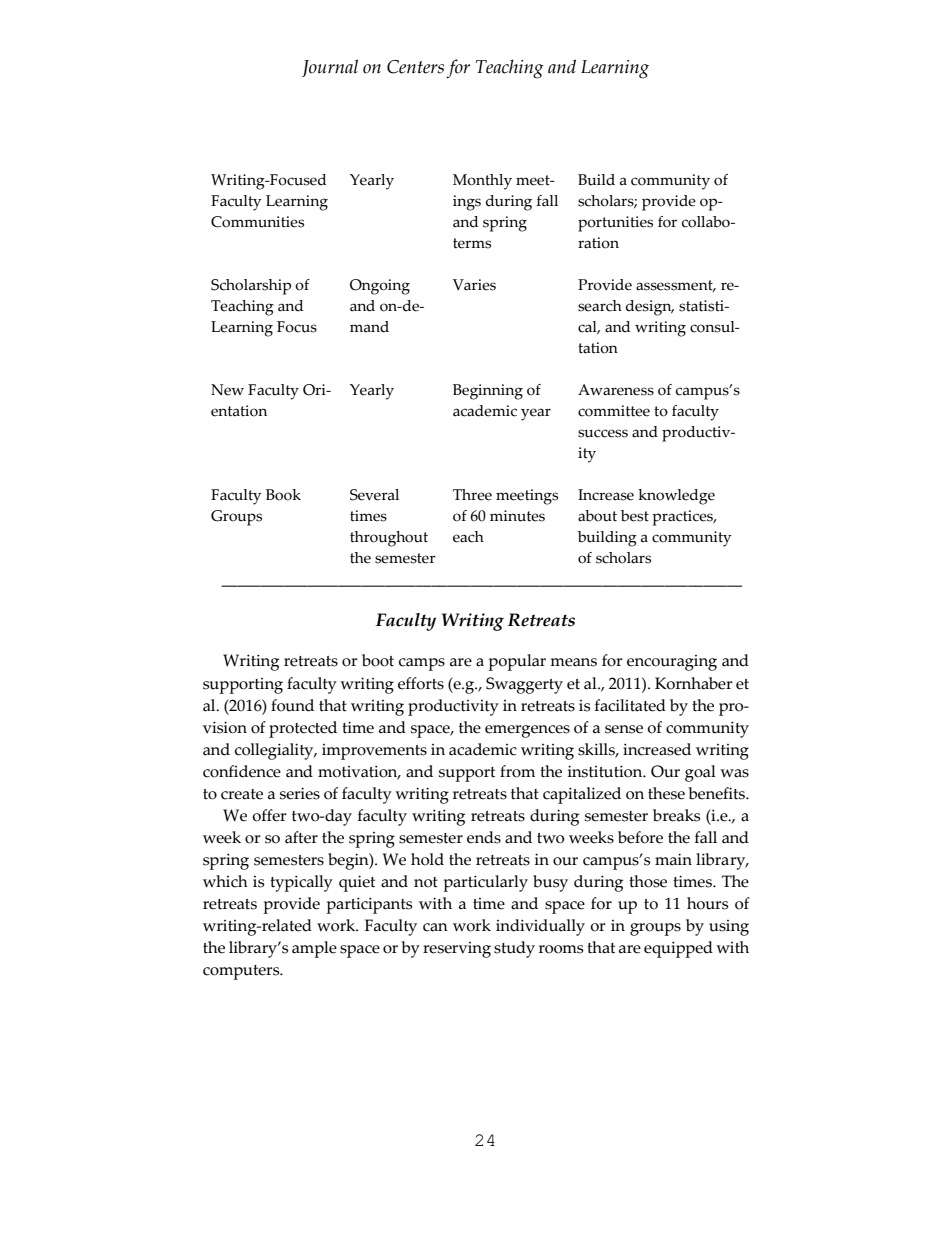  I want to click on Awareness, so click(616, 390).
